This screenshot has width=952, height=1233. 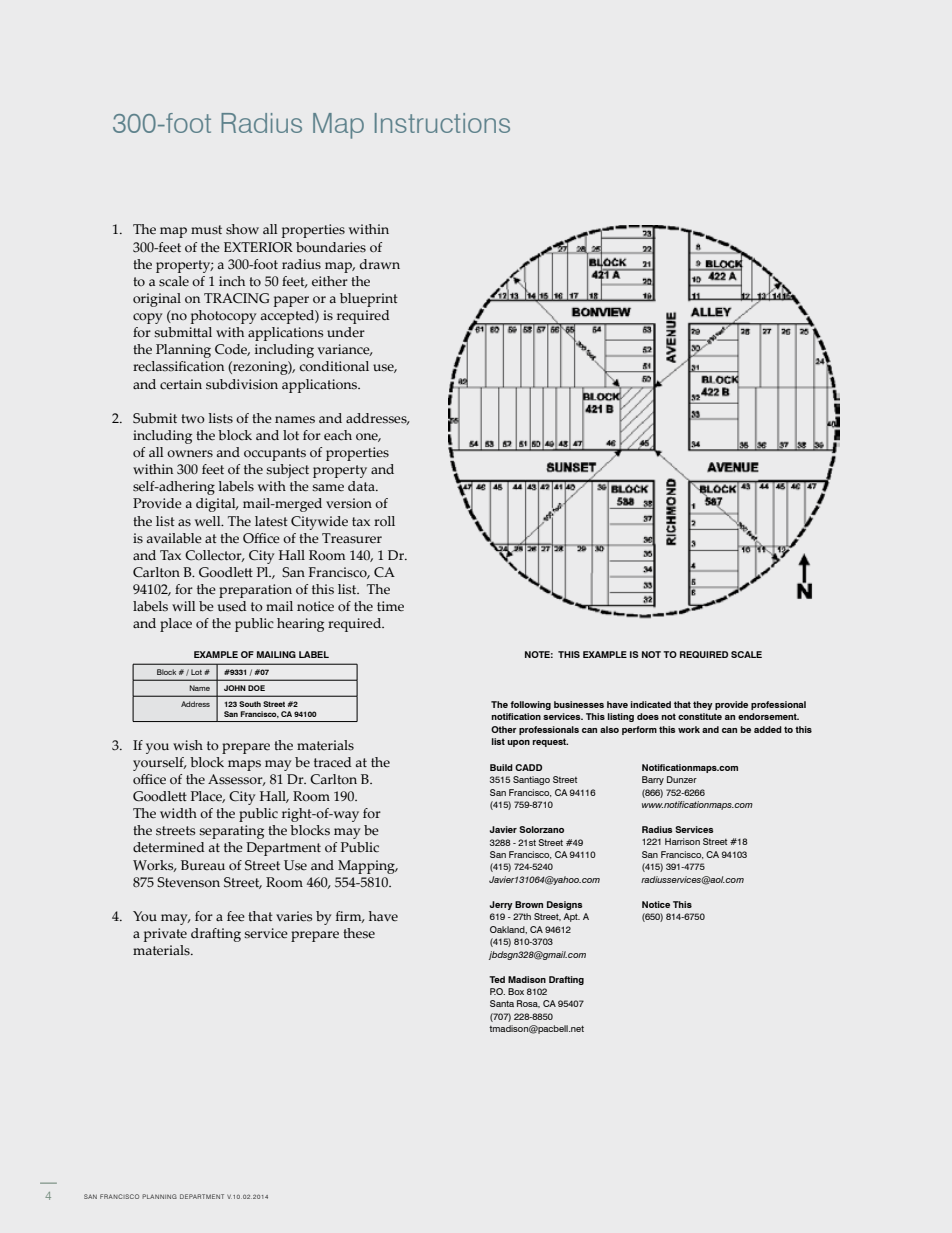 I want to click on Santa, so click(x=502, y=1003).
